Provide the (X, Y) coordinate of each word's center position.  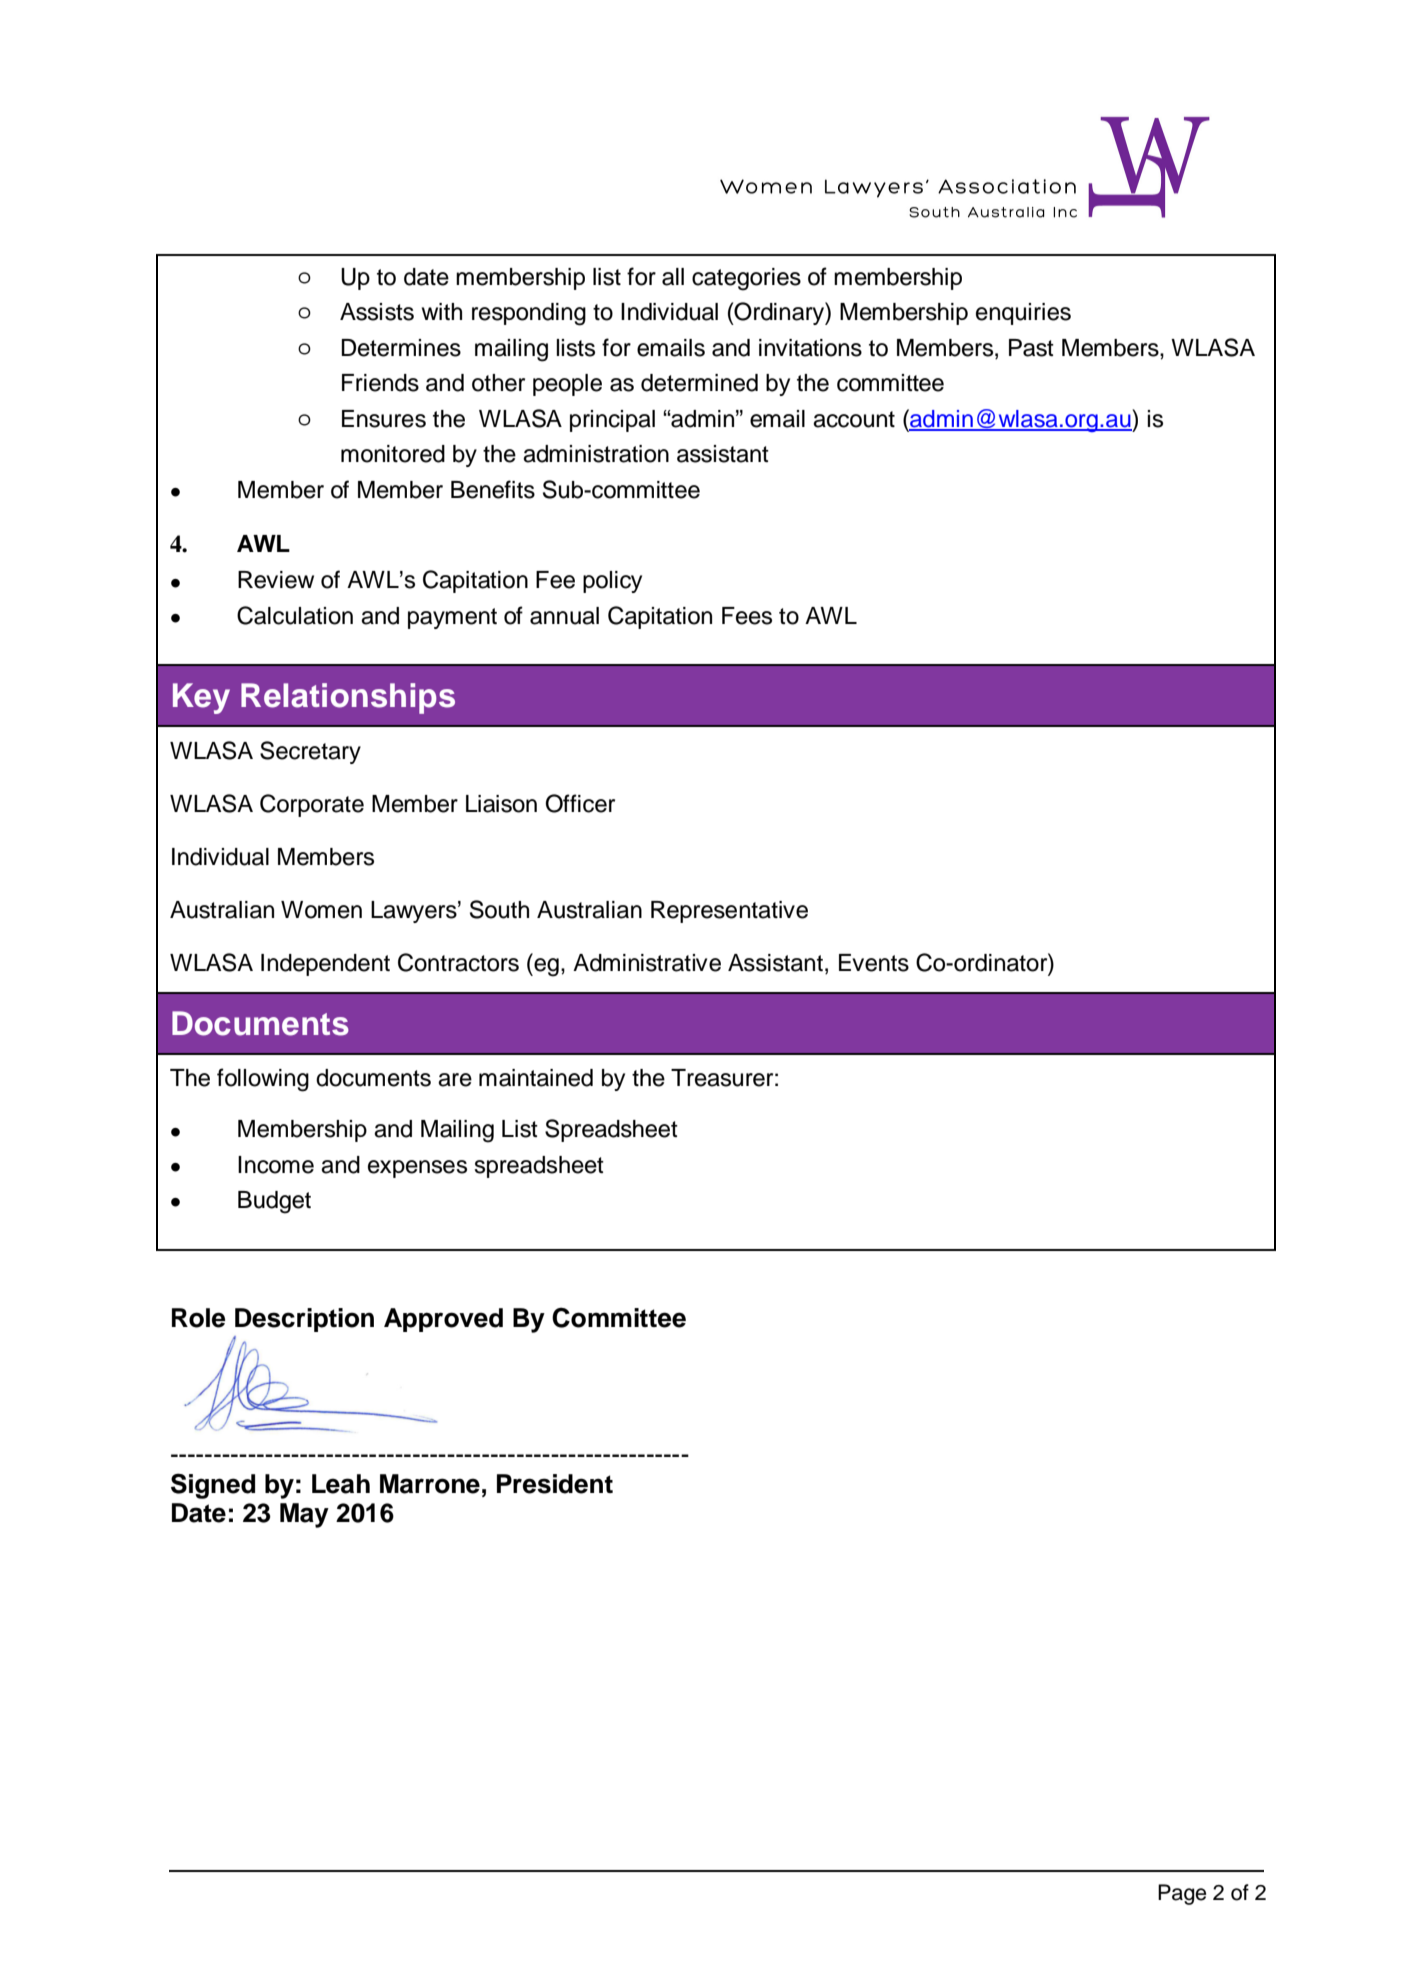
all (673, 277)
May (304, 1515)
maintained (536, 1078)
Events (874, 963)
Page (1182, 1894)
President (555, 1484)
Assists (377, 312)
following (263, 1080)
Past (1031, 348)
